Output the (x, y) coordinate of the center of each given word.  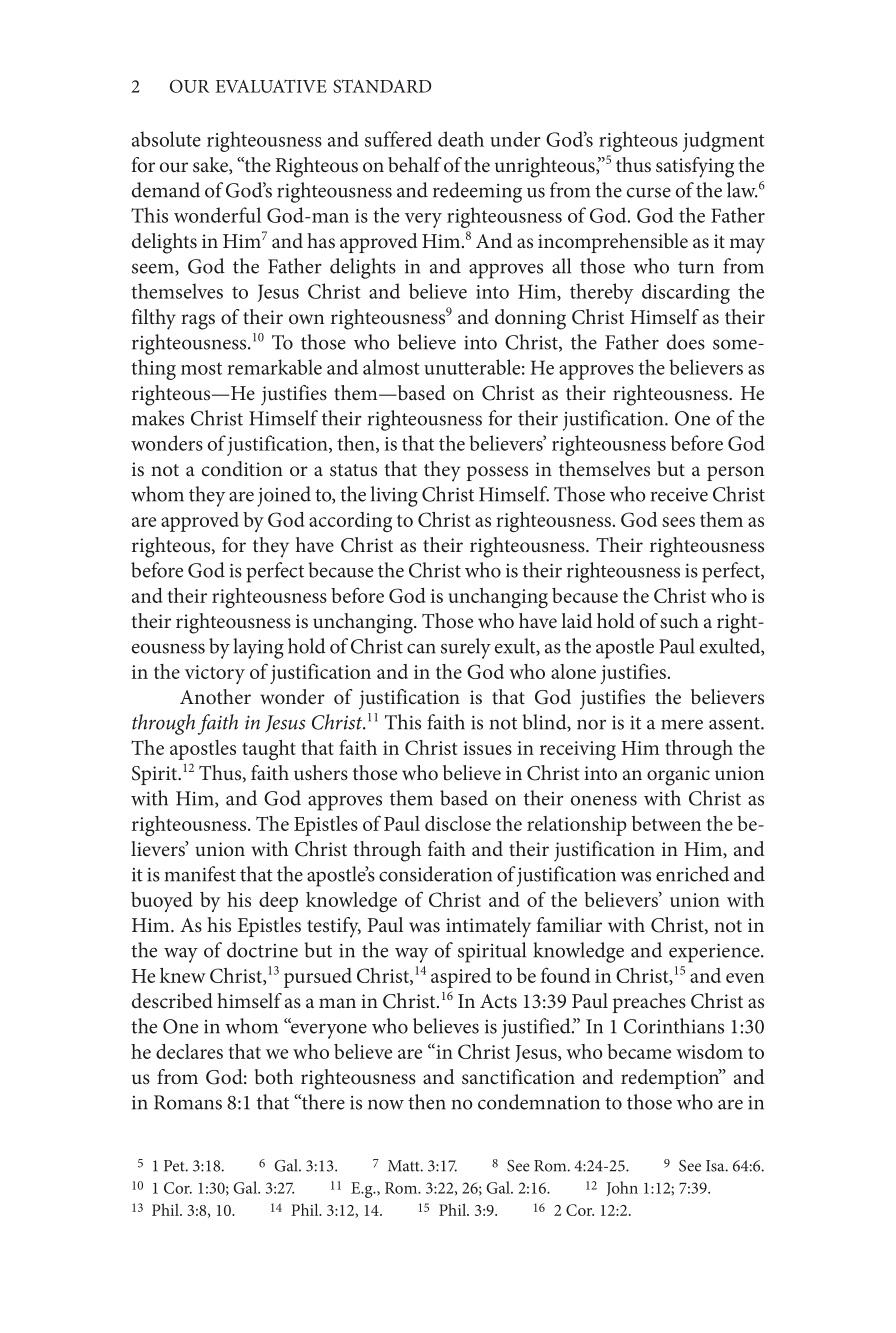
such (679, 621)
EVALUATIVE (271, 86)
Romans (188, 1102)
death (461, 139)
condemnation (539, 1102)
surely (466, 648)
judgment (724, 141)
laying (258, 648)
